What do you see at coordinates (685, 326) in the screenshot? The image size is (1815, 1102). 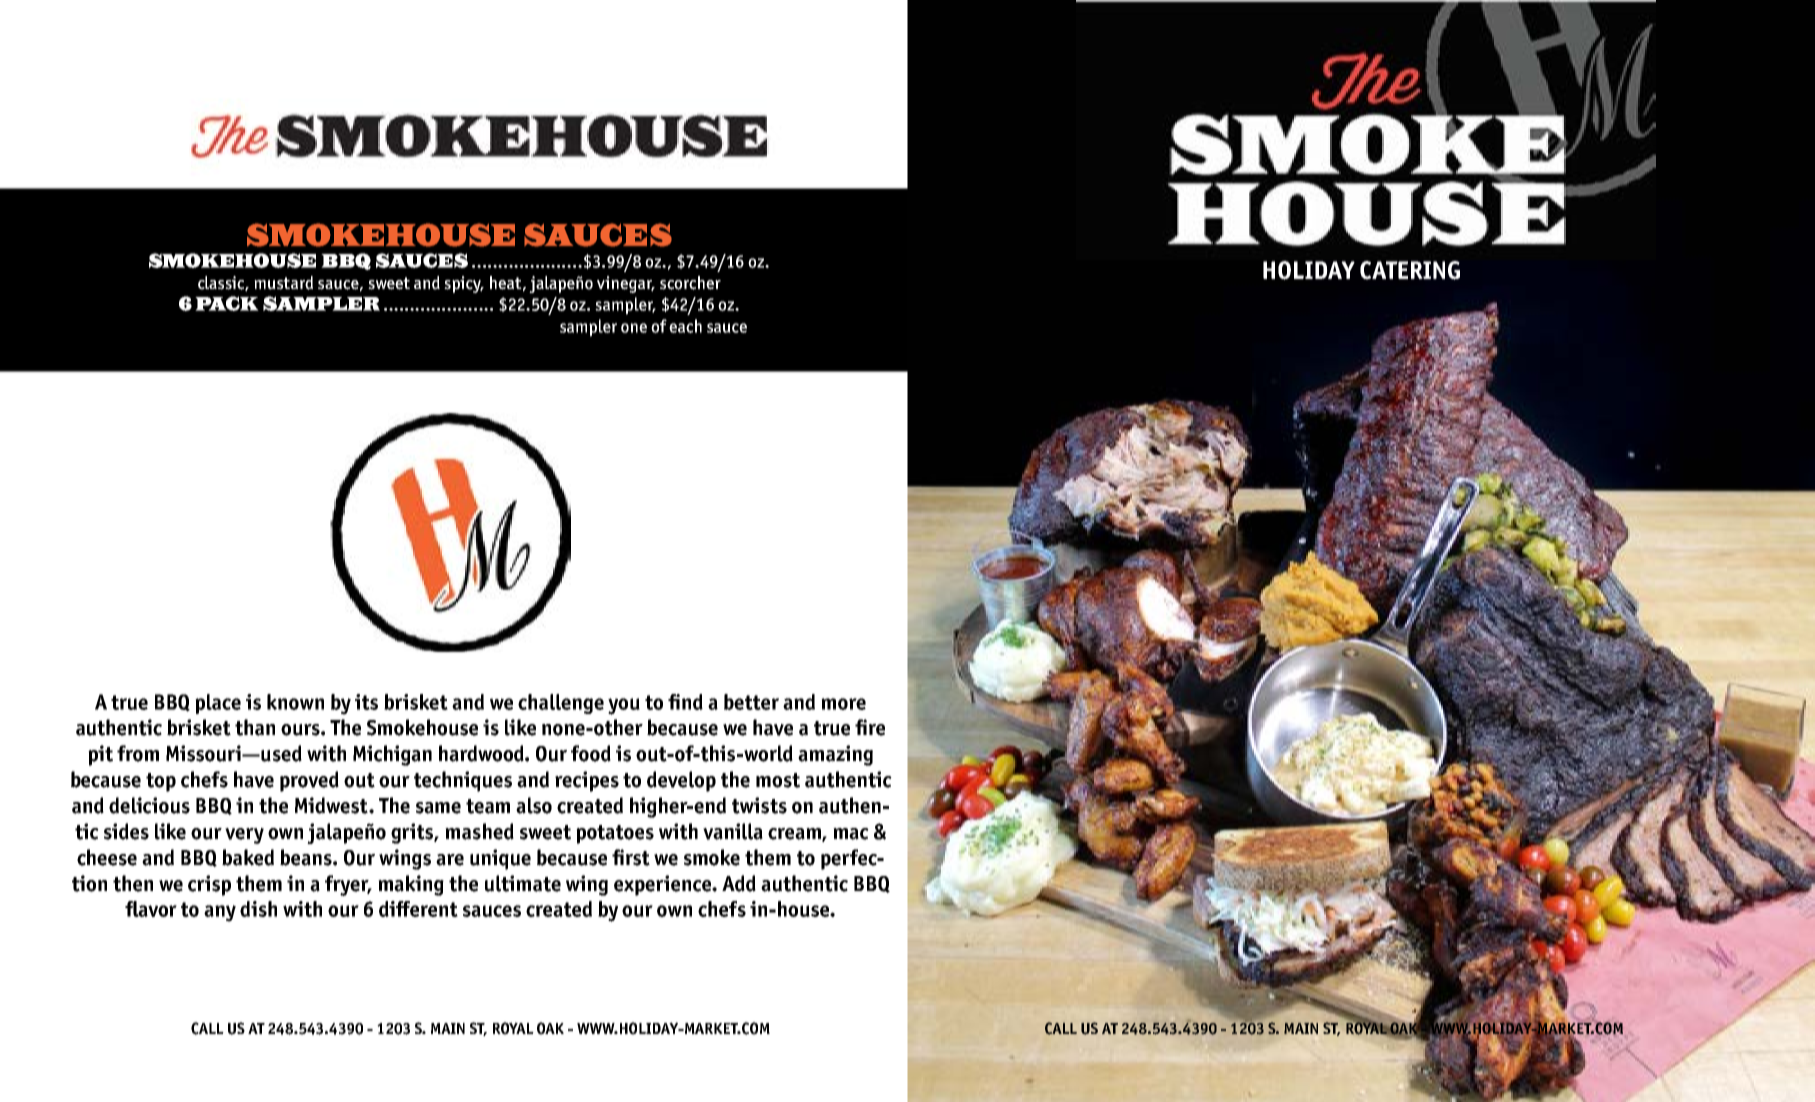 I see `each` at bounding box center [685, 326].
